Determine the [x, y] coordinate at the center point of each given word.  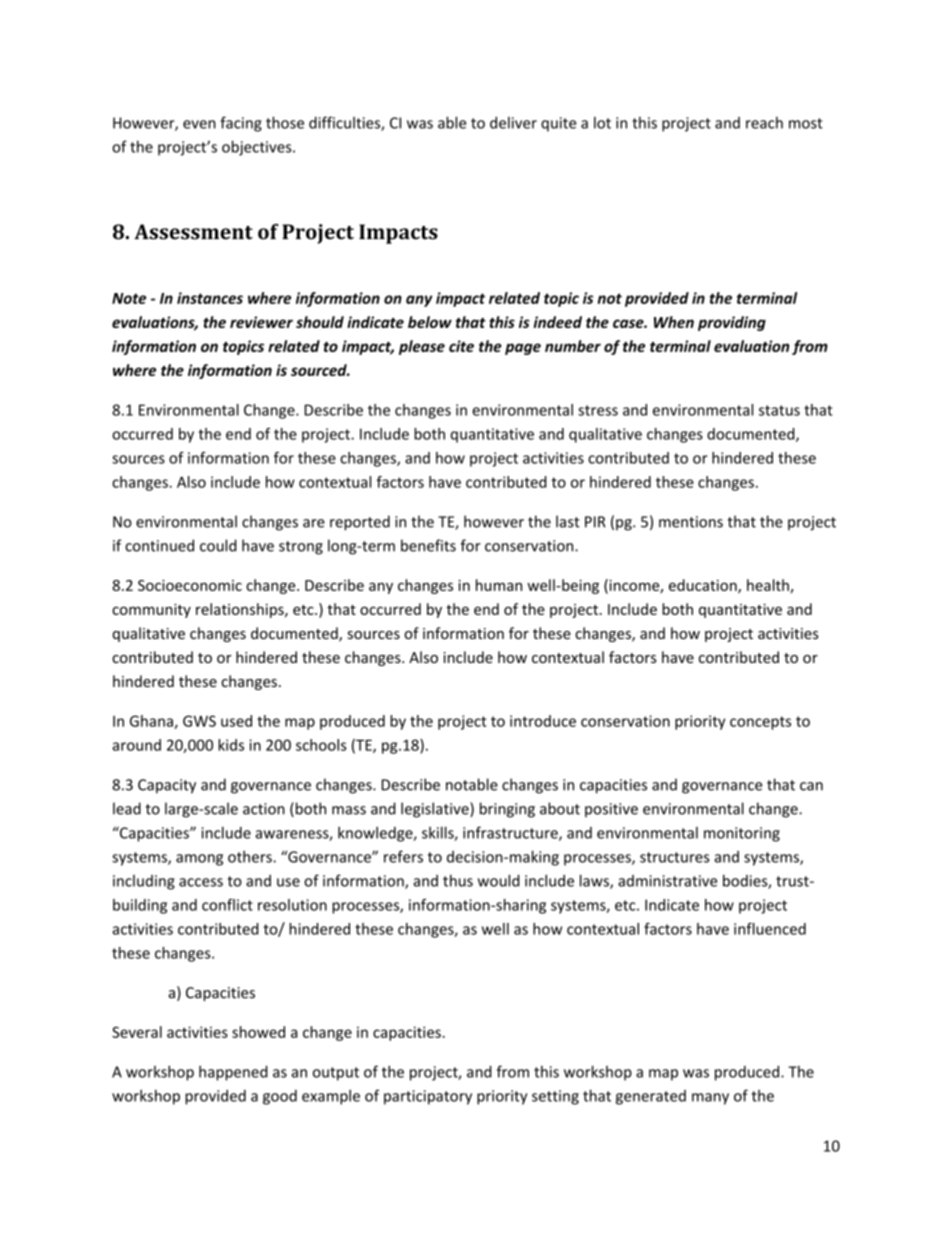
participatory [428, 1097]
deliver [513, 122]
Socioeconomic [190, 585]
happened [233, 1073]
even [199, 124]
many [710, 1099]
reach [764, 123]
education [704, 586]
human [499, 585]
